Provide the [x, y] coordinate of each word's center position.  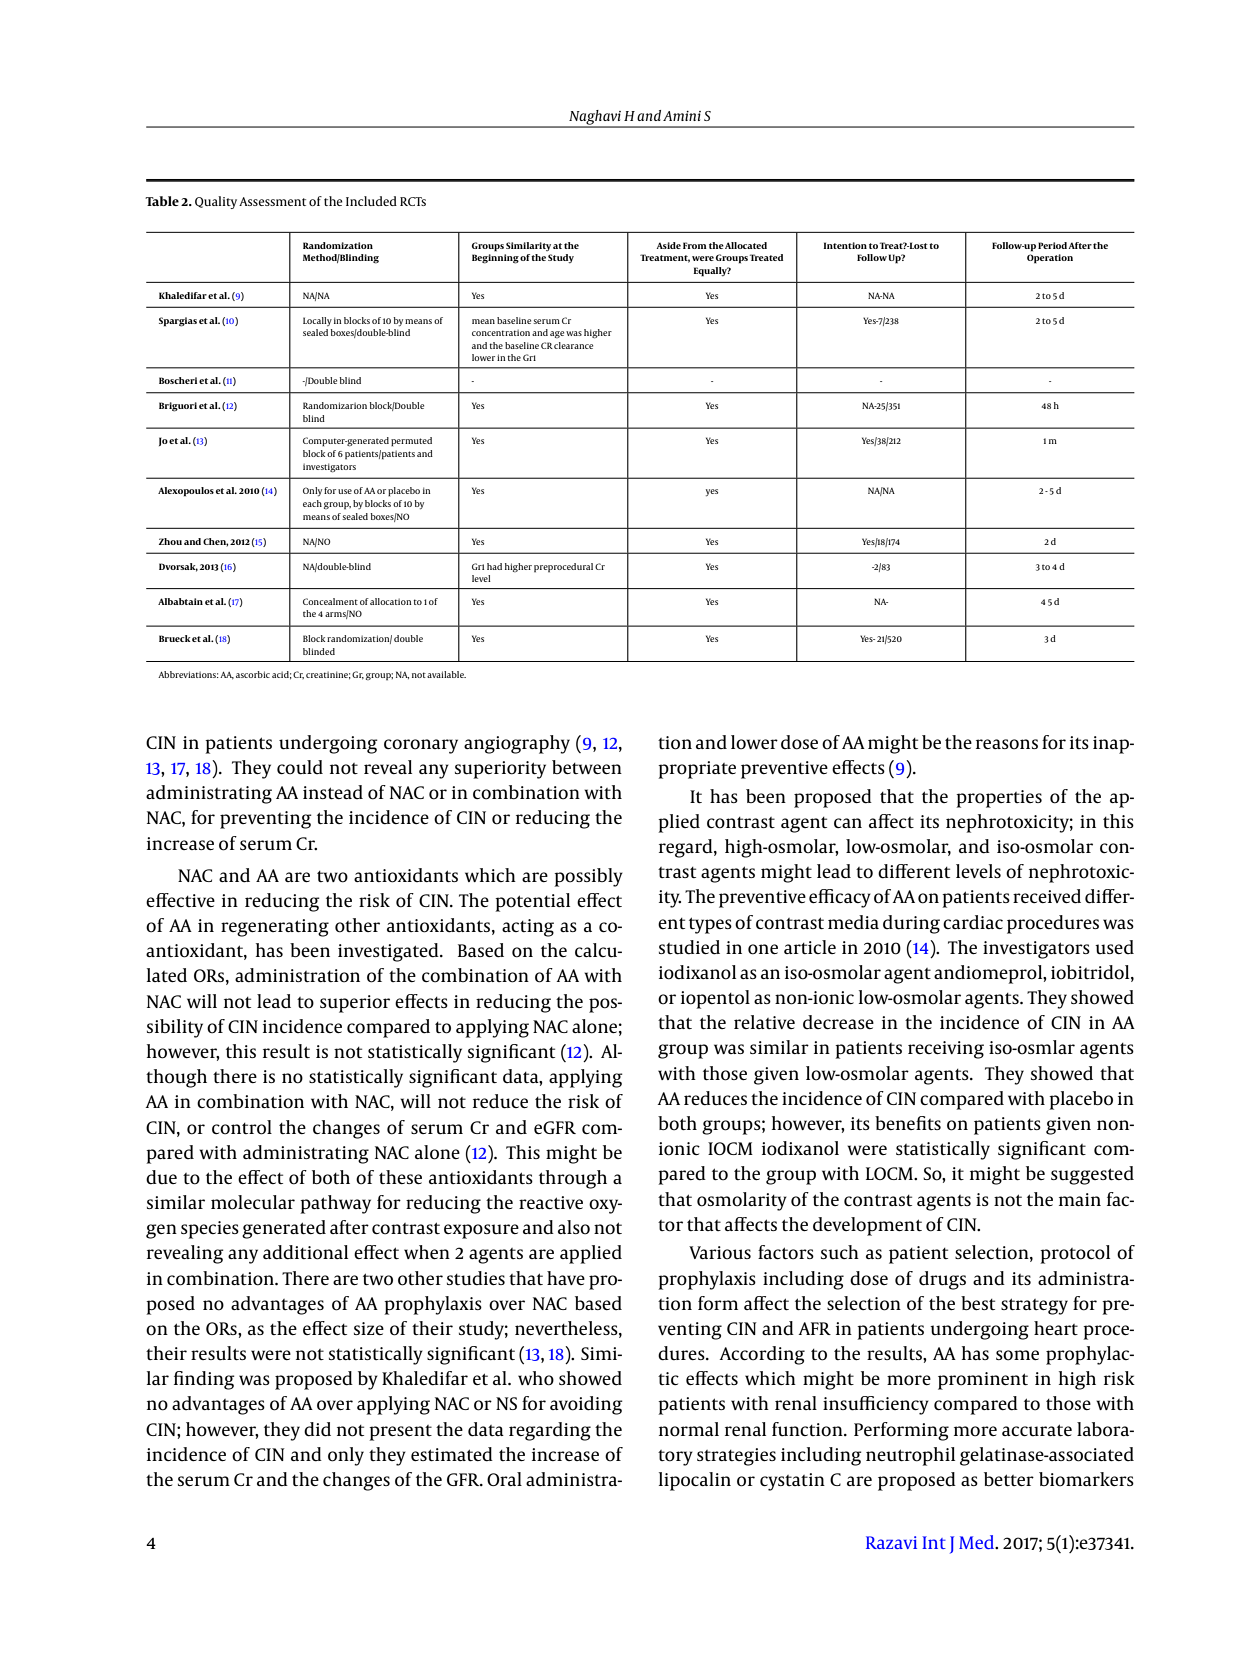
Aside [668, 245]
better [1009, 1479]
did [317, 1429]
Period [1053, 245]
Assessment [272, 201]
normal [689, 1429]
